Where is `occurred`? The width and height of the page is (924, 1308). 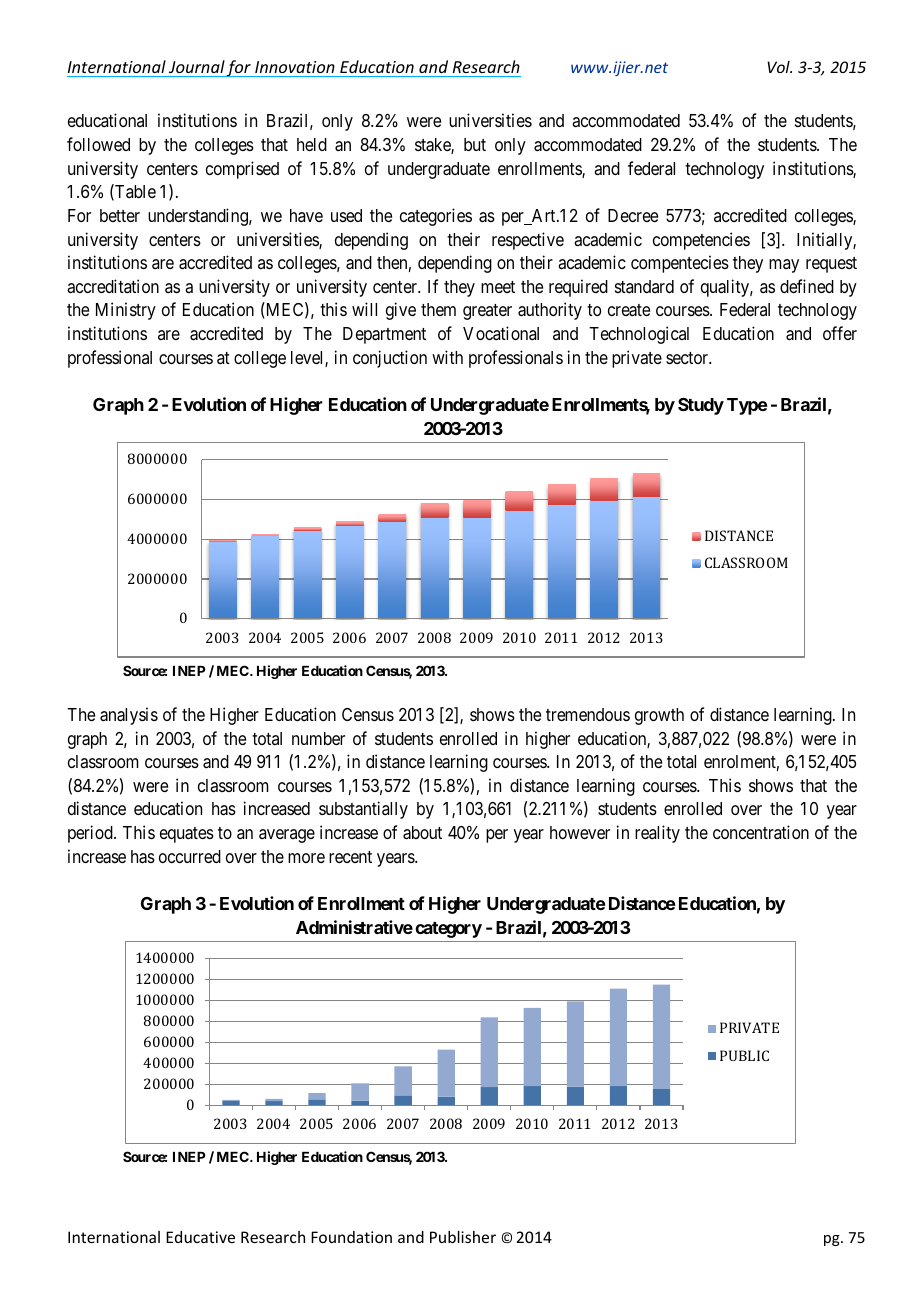 occurred is located at coordinates (190, 856).
